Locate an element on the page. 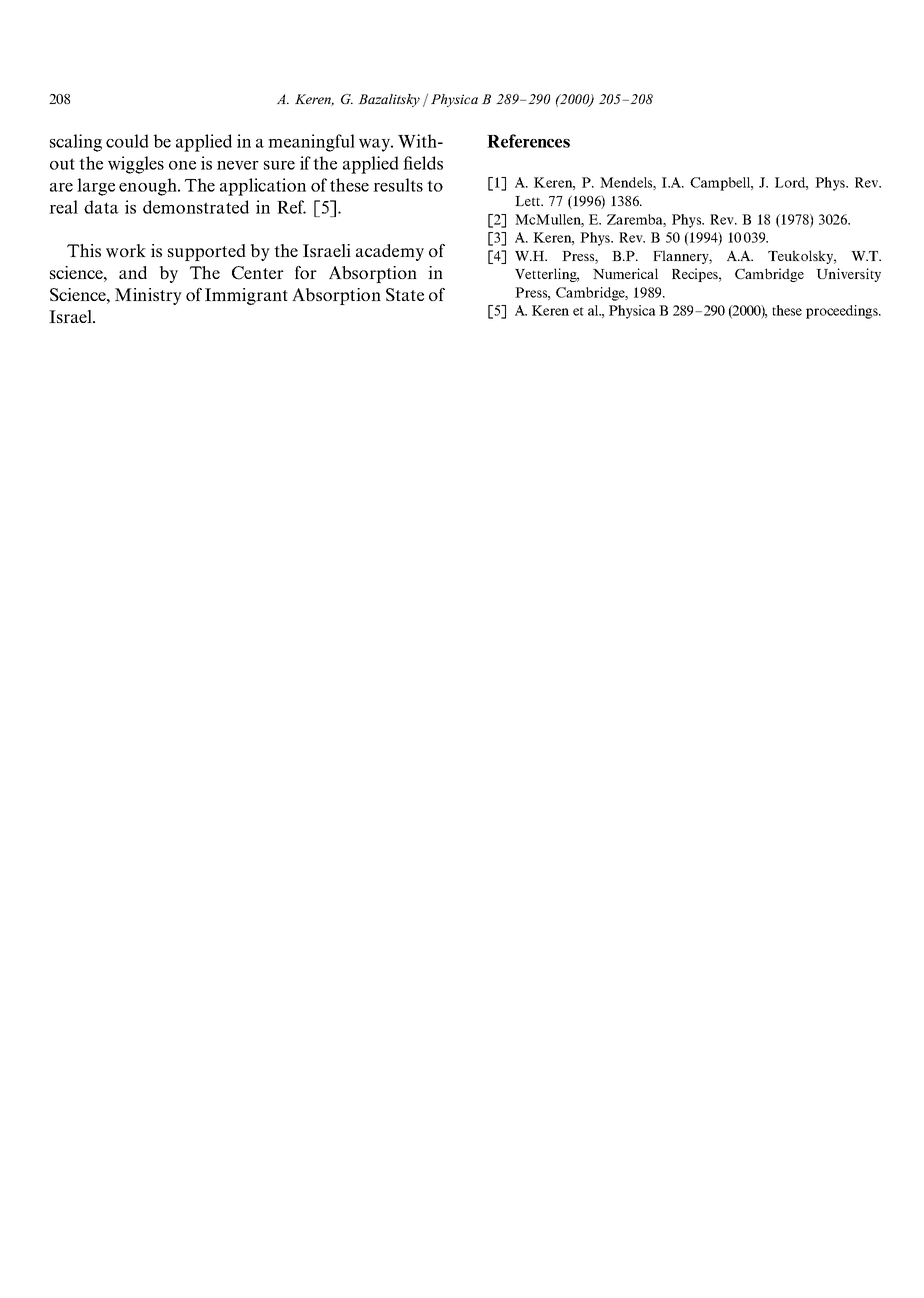 Image resolution: width=924 pixels, height=1298 pixels. meaningful is located at coordinates (311, 143).
